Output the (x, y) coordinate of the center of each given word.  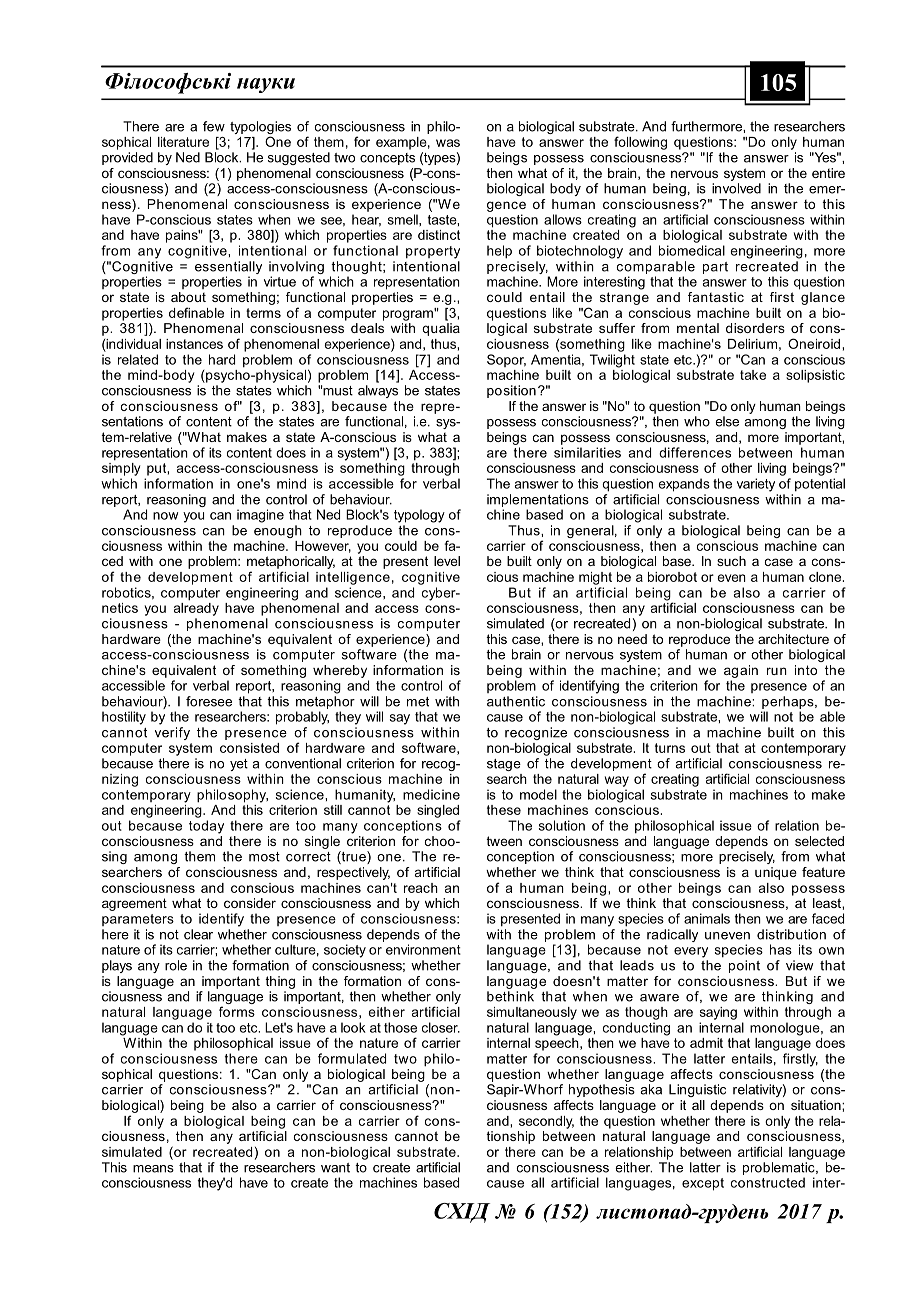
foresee (209, 701)
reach (421, 888)
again (741, 671)
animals (707, 918)
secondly (546, 1122)
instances (194, 344)
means (153, 1169)
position (511, 391)
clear (198, 934)
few (214, 126)
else (727, 421)
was (448, 143)
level (447, 561)
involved (736, 188)
